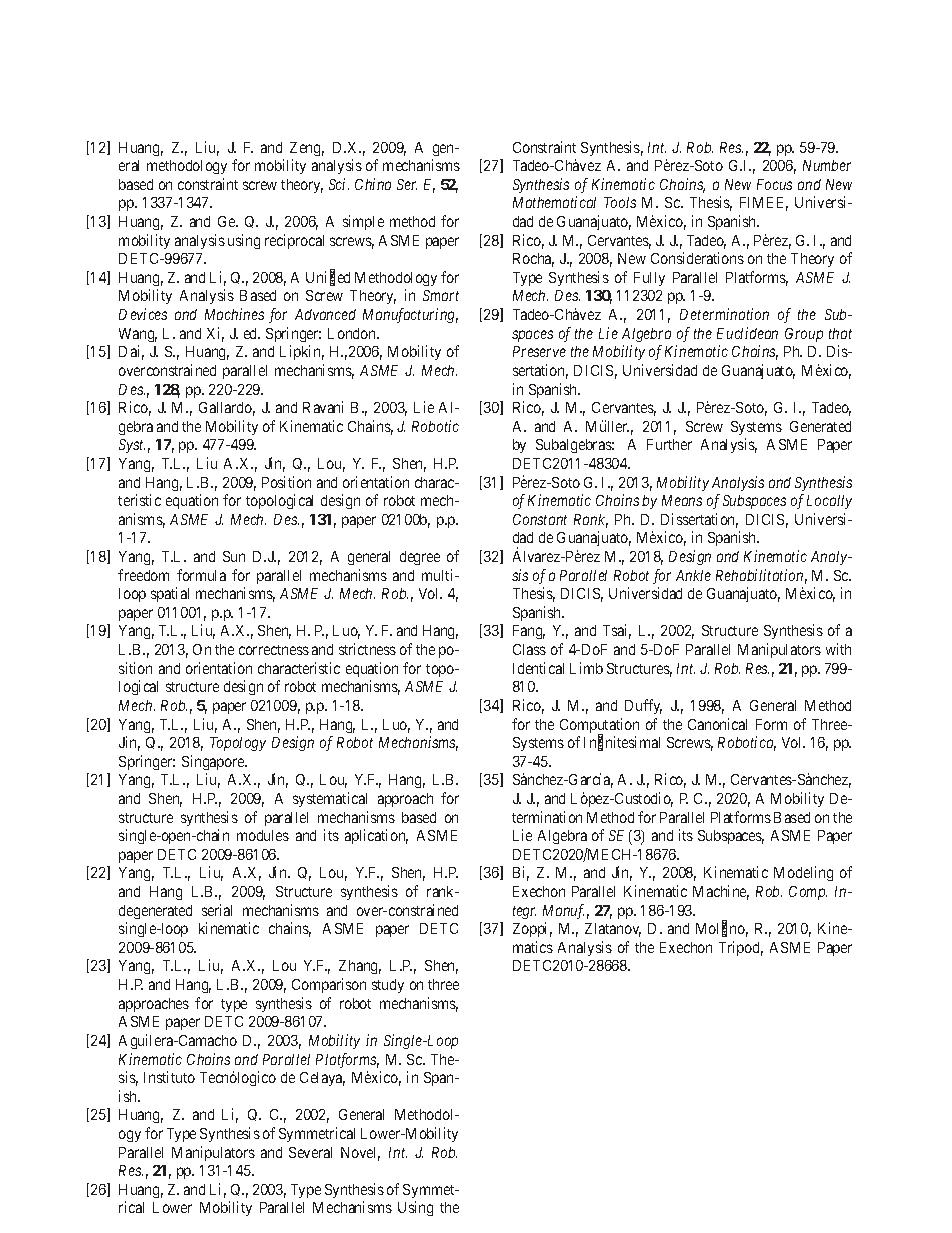  Describe the element at coordinates (747, 333) in the screenshot. I see `Euclidean` at that location.
